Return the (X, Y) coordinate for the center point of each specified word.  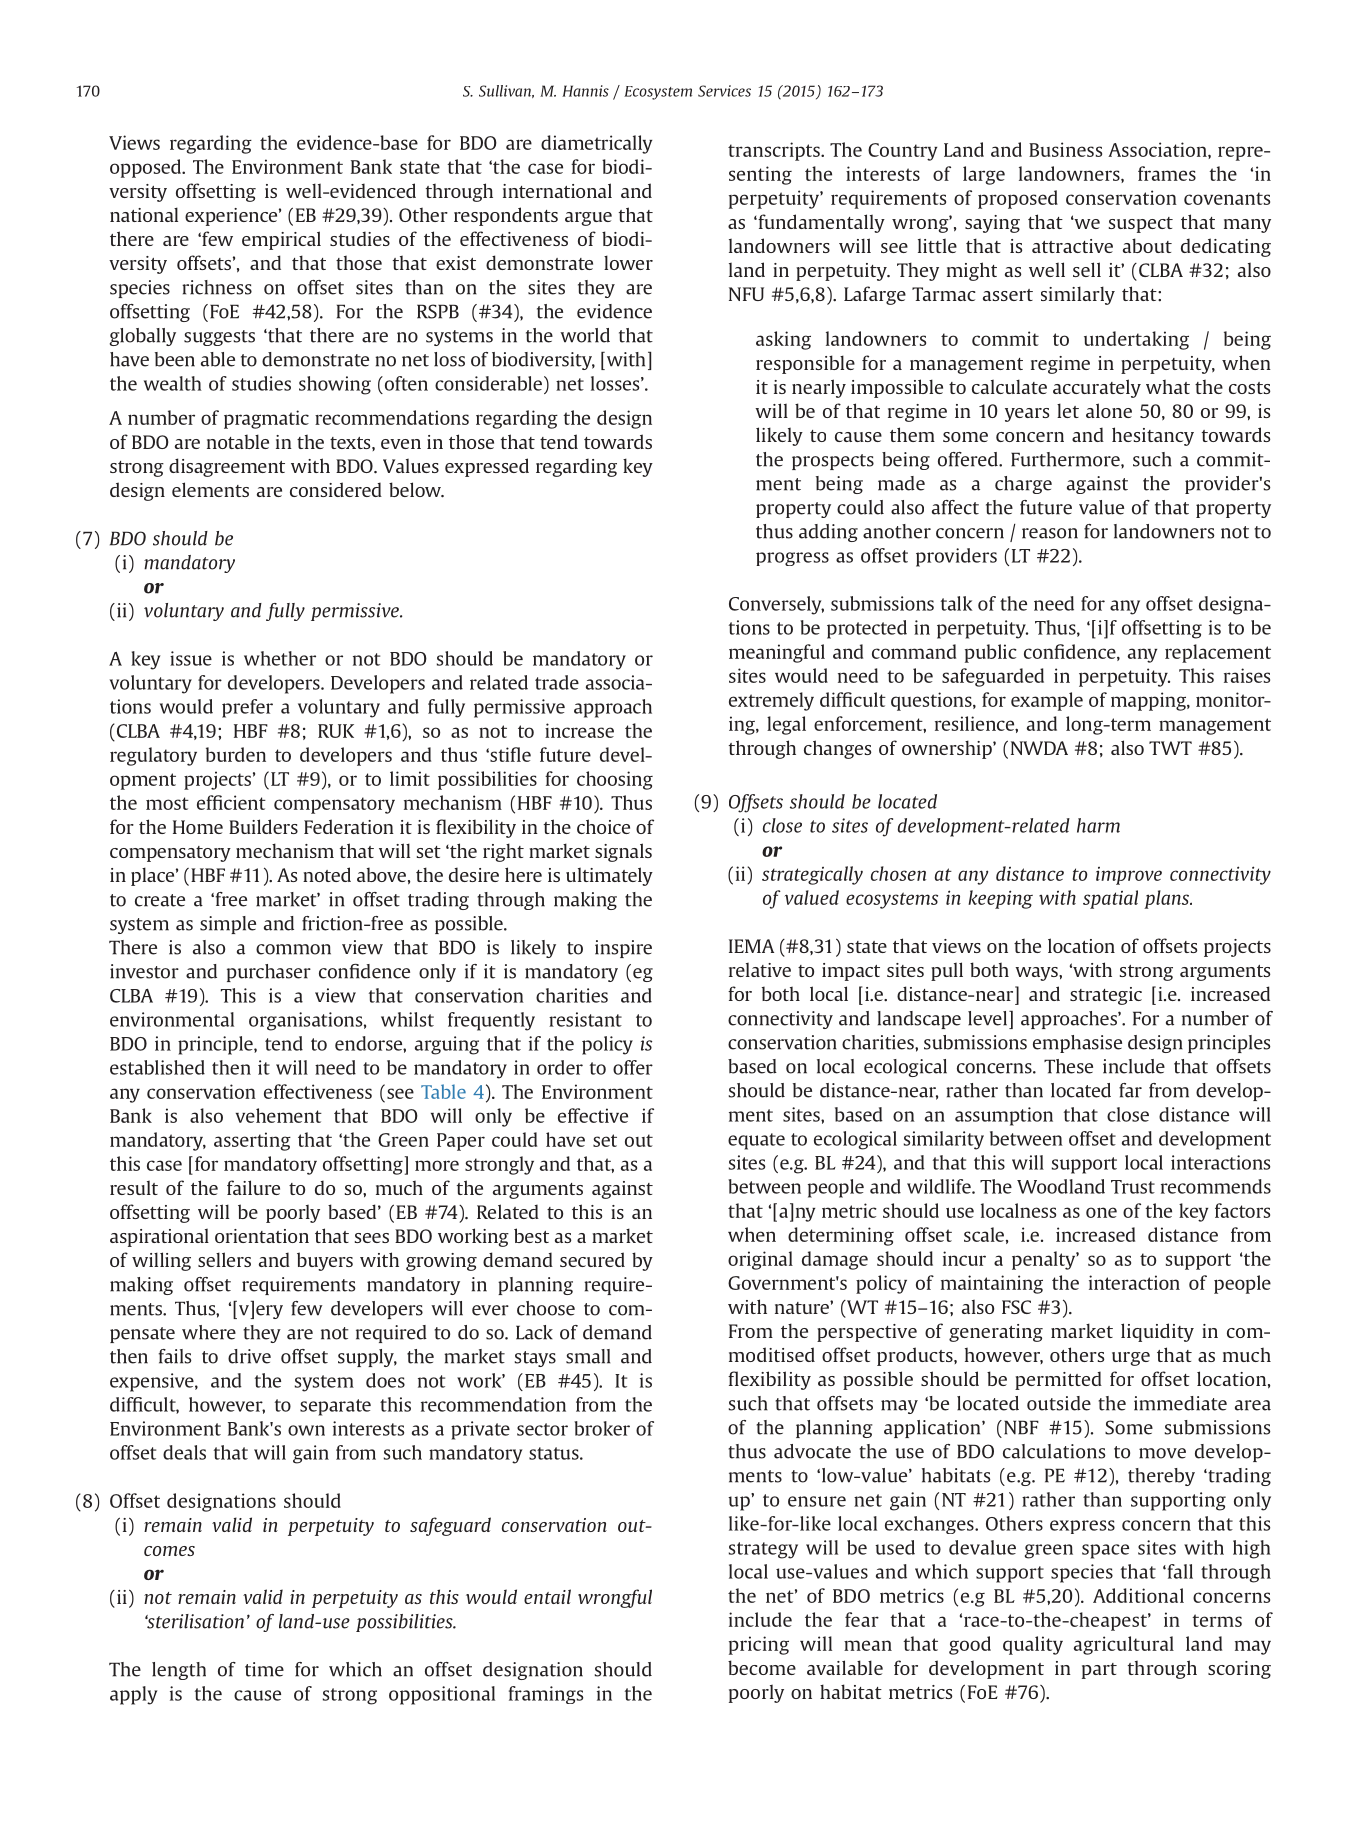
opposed (147, 168)
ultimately (609, 876)
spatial (1110, 899)
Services (724, 91)
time (264, 1669)
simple (228, 925)
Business (1065, 149)
